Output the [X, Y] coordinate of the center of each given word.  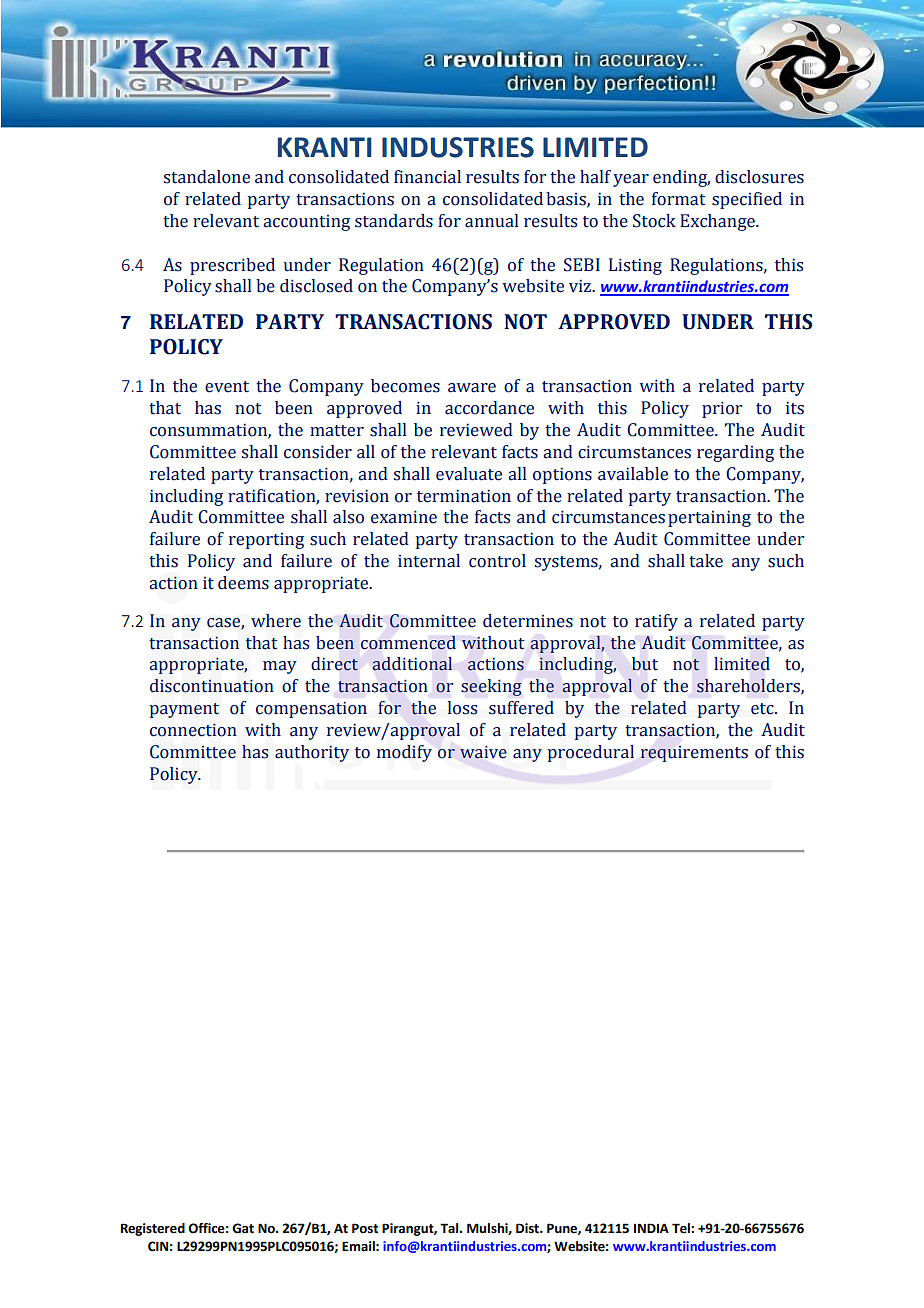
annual [492, 221]
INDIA [651, 1228]
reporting [266, 541]
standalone [207, 177]
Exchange [718, 222]
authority [312, 753]
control [497, 561]
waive [483, 752]
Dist [528, 1228]
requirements [694, 754]
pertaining [709, 518]
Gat [243, 1228]
